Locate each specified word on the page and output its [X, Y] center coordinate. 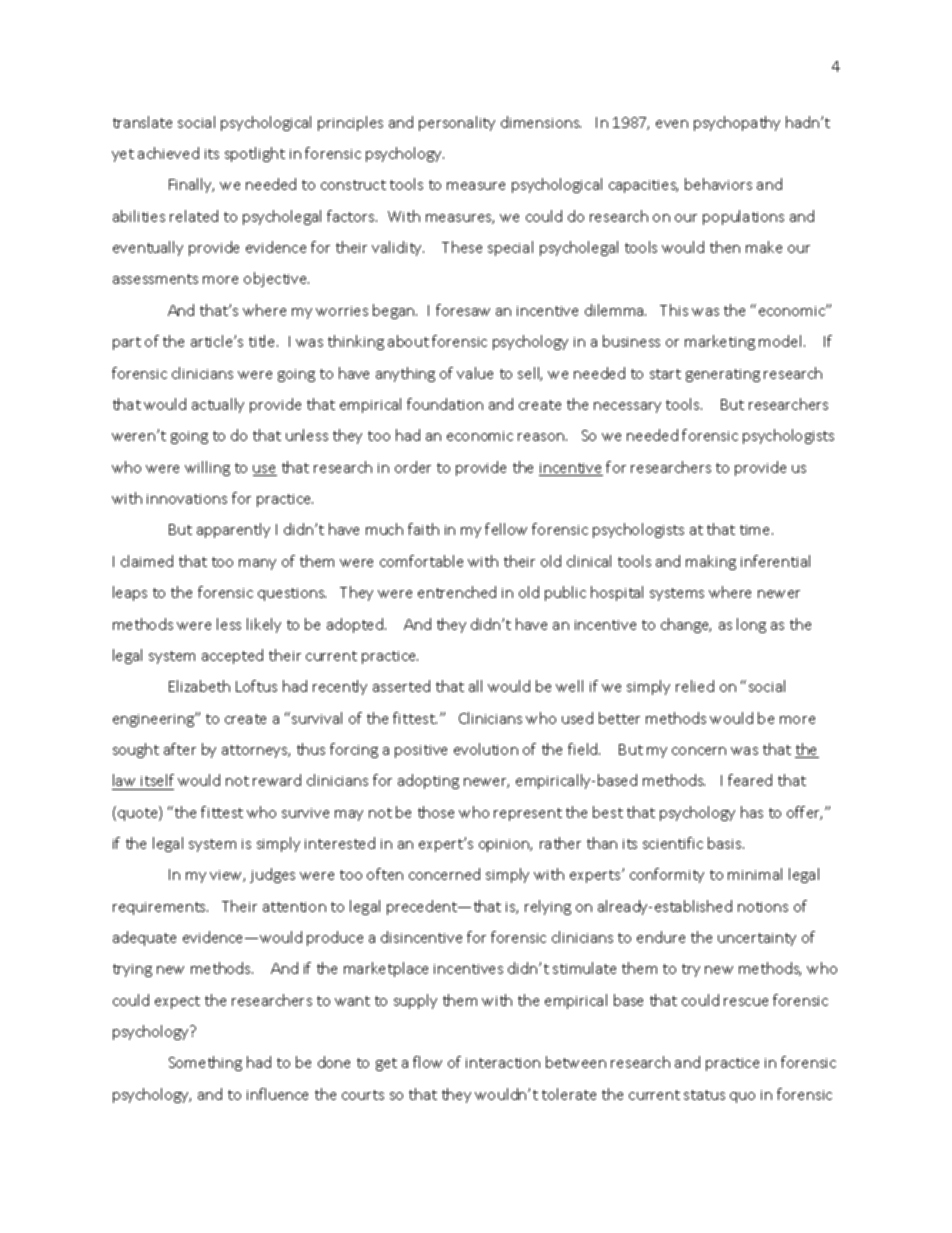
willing [207, 468]
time [756, 530]
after [180, 749]
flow [427, 1062]
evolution [486, 749]
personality [457, 123]
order [413, 467]
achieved [168, 153]
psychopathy [737, 123]
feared [750, 780]
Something [205, 1063]
